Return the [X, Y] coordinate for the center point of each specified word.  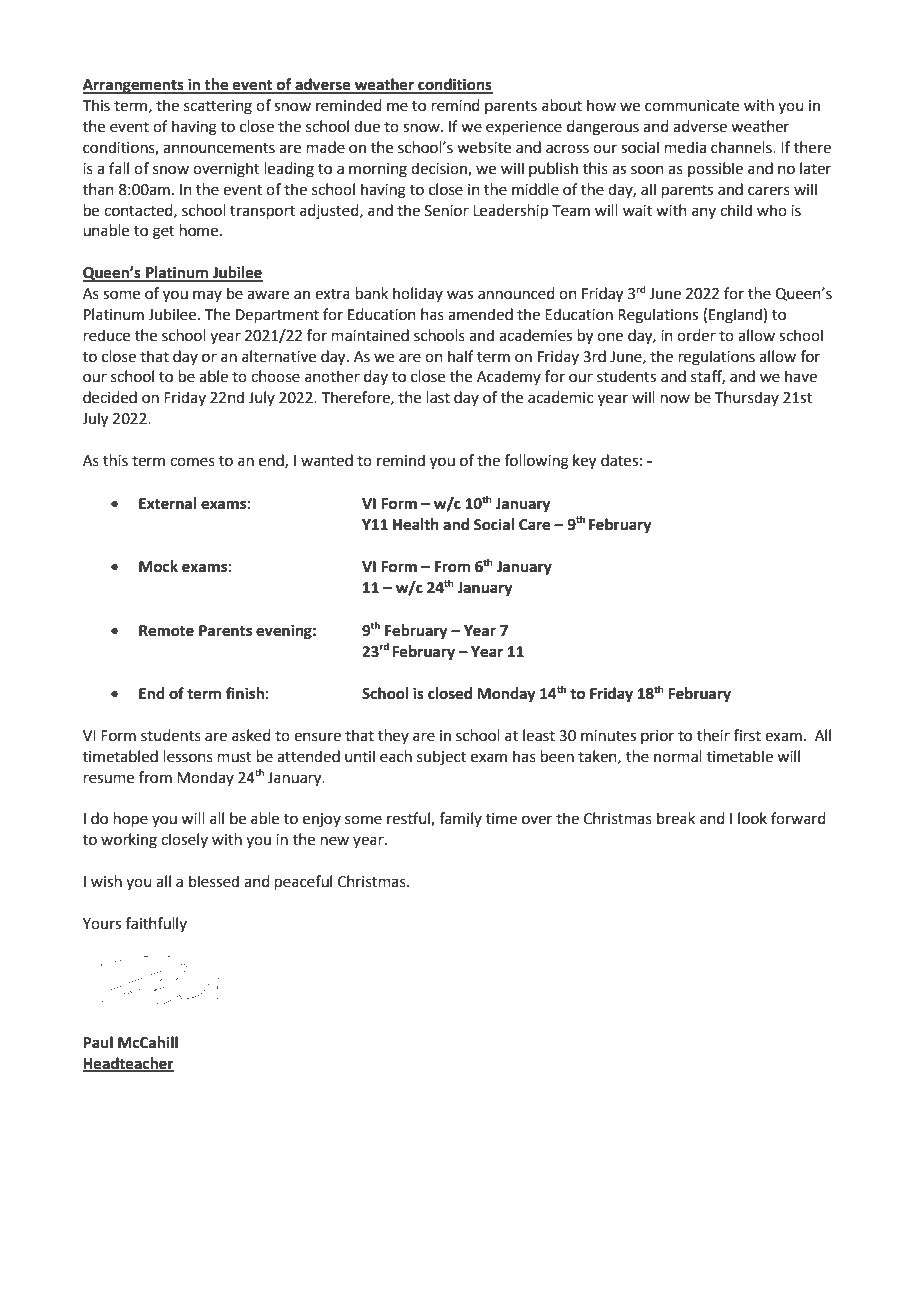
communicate [692, 106]
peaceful [303, 882]
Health [416, 524]
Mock [158, 566]
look [752, 818]
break [676, 818]
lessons [188, 756]
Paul [98, 1042]
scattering [218, 107]
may [207, 296]
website [484, 147]
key [584, 462]
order [696, 335]
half [461, 356]
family [460, 819]
